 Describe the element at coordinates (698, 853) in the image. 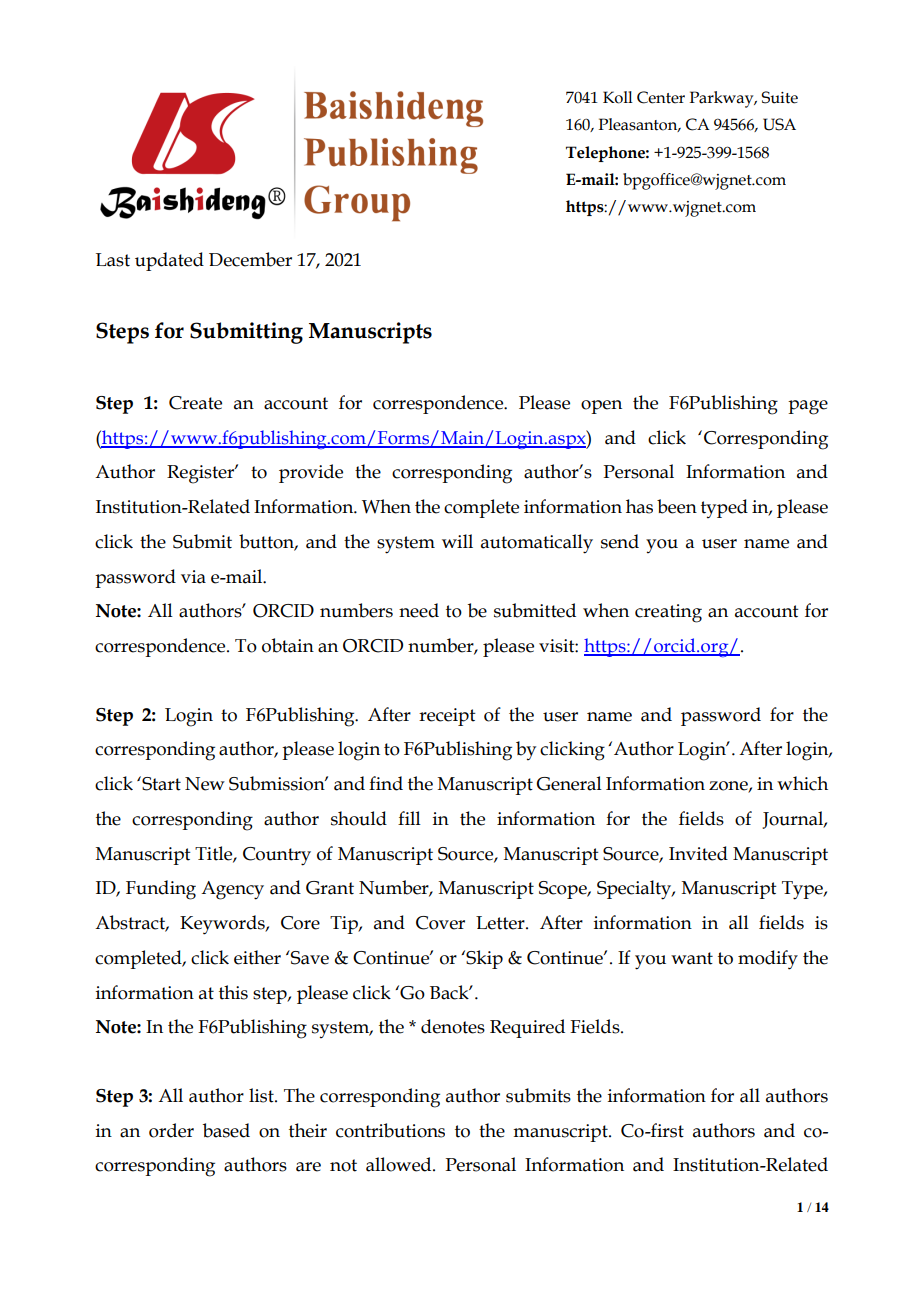

I see `Invited` at that location.
